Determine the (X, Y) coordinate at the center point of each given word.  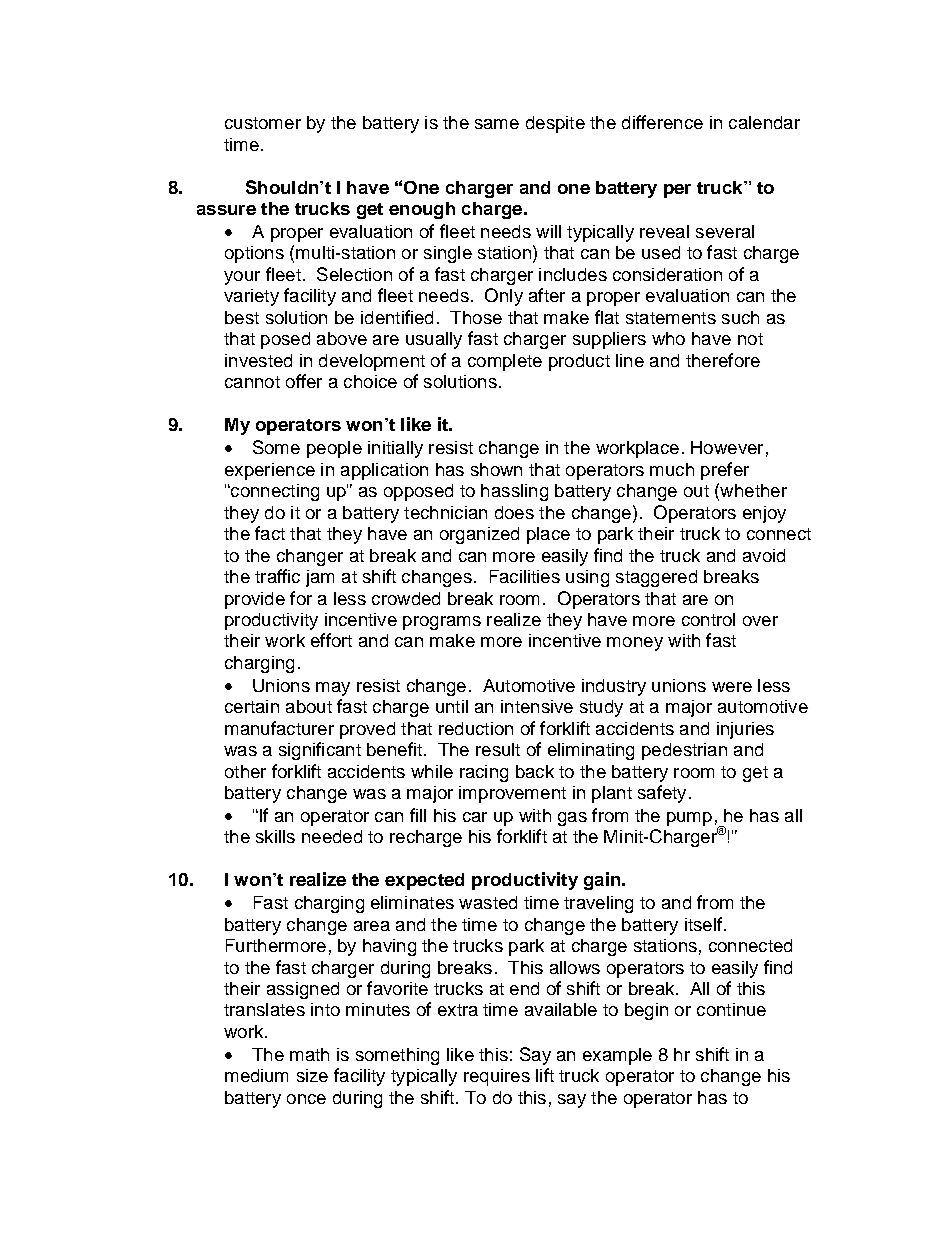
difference (662, 122)
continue (731, 1009)
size (312, 1075)
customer (263, 123)
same (497, 124)
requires (497, 1077)
